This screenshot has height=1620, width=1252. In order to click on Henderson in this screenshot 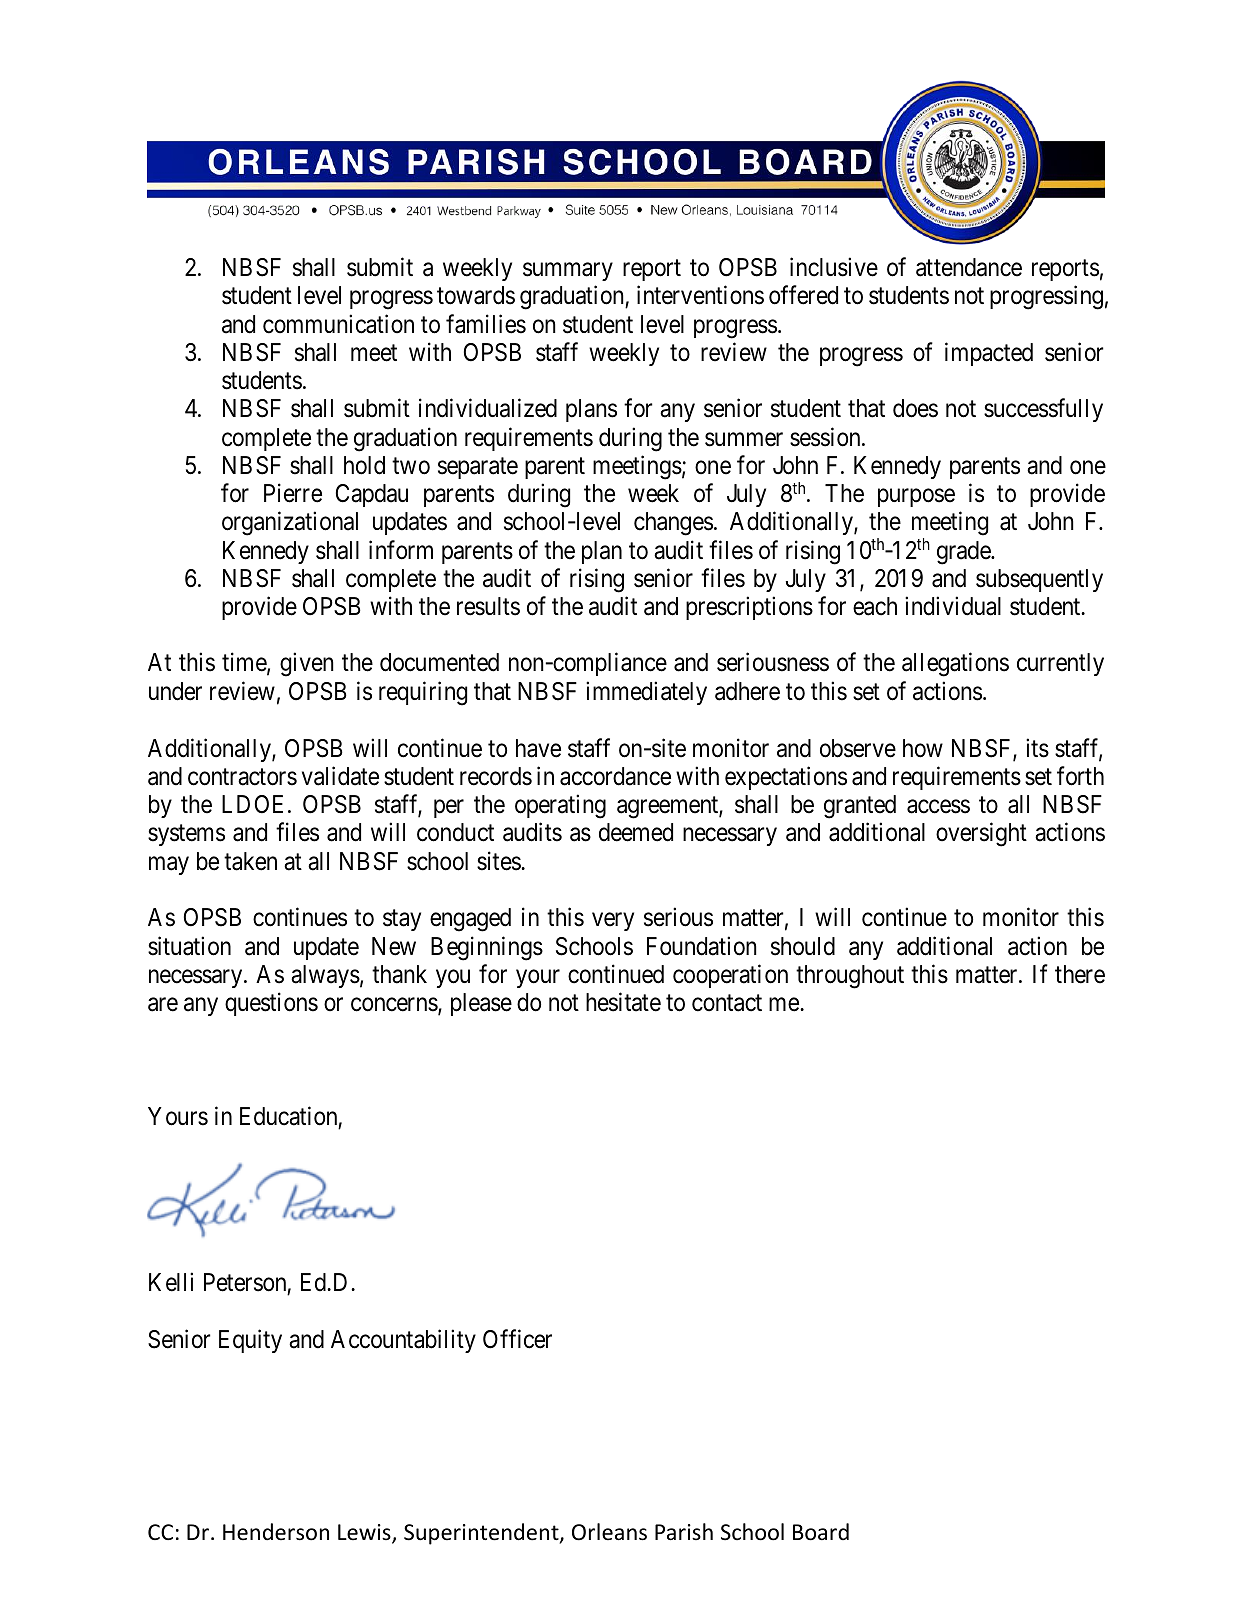, I will do `click(276, 1532)`.
